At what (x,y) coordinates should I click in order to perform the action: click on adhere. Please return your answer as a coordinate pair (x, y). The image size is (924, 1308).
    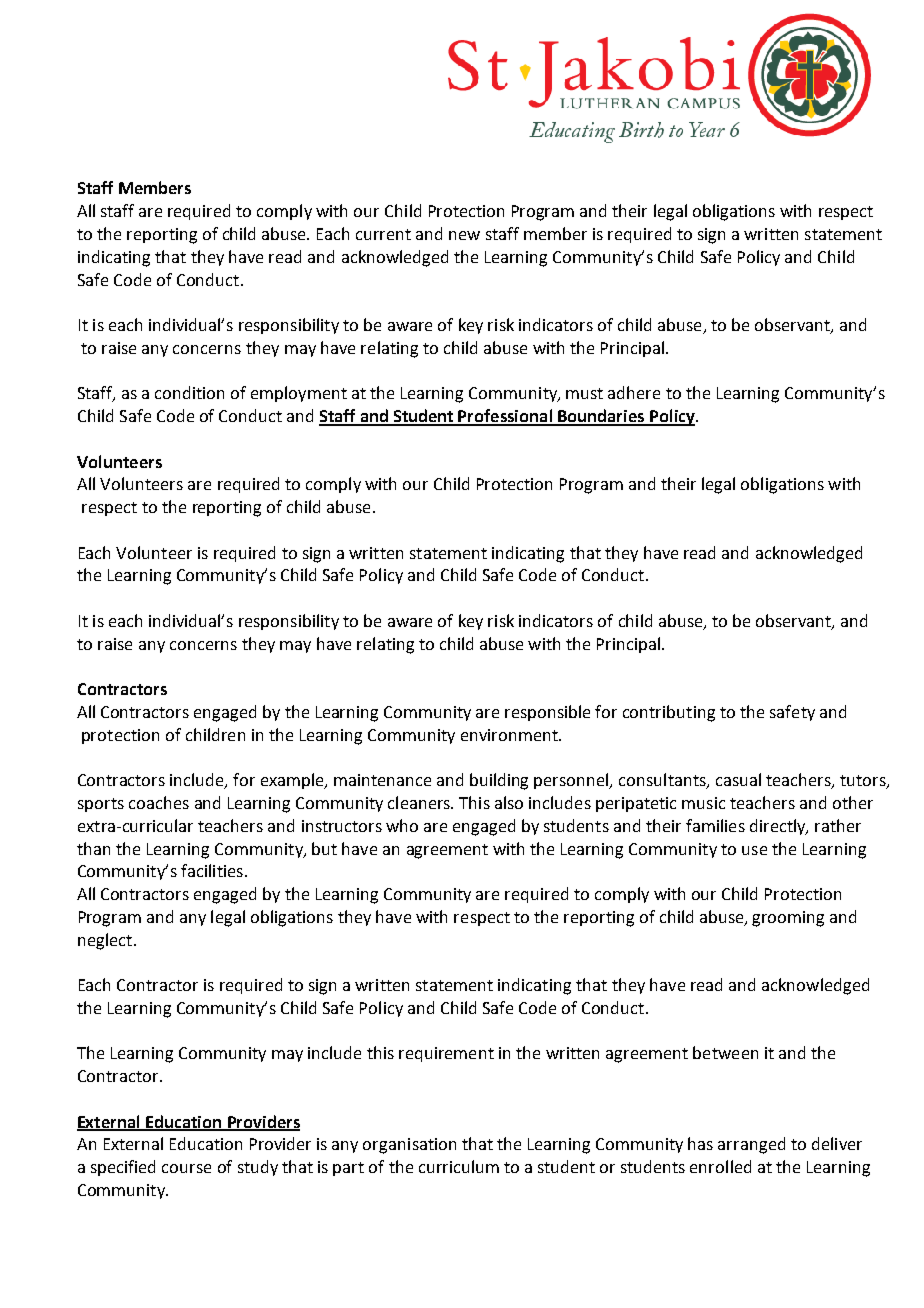
    Looking at the image, I should click on (634, 392).
